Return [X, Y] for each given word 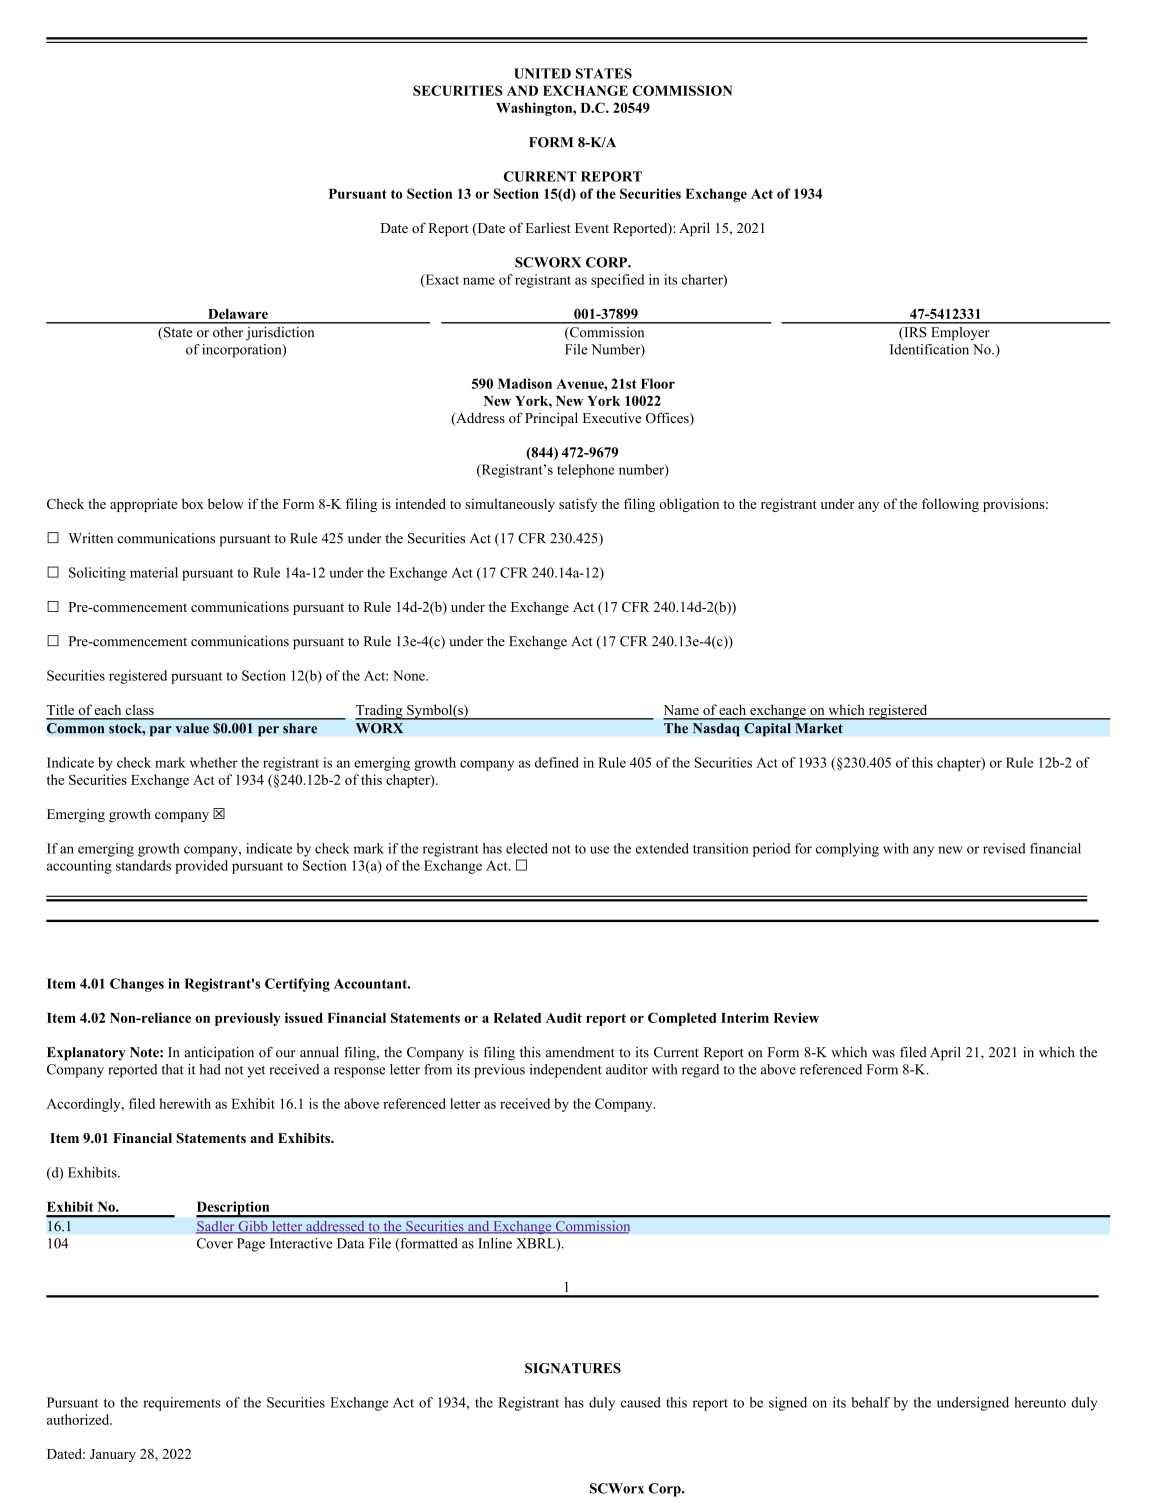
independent [566, 1071]
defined [557, 762]
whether [214, 762]
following [950, 505]
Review [796, 1018]
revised [1004, 848]
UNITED [542, 73]
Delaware [238, 314]
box [193, 503]
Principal [551, 419]
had [210, 1069]
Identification [929, 349]
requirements [182, 1404]
